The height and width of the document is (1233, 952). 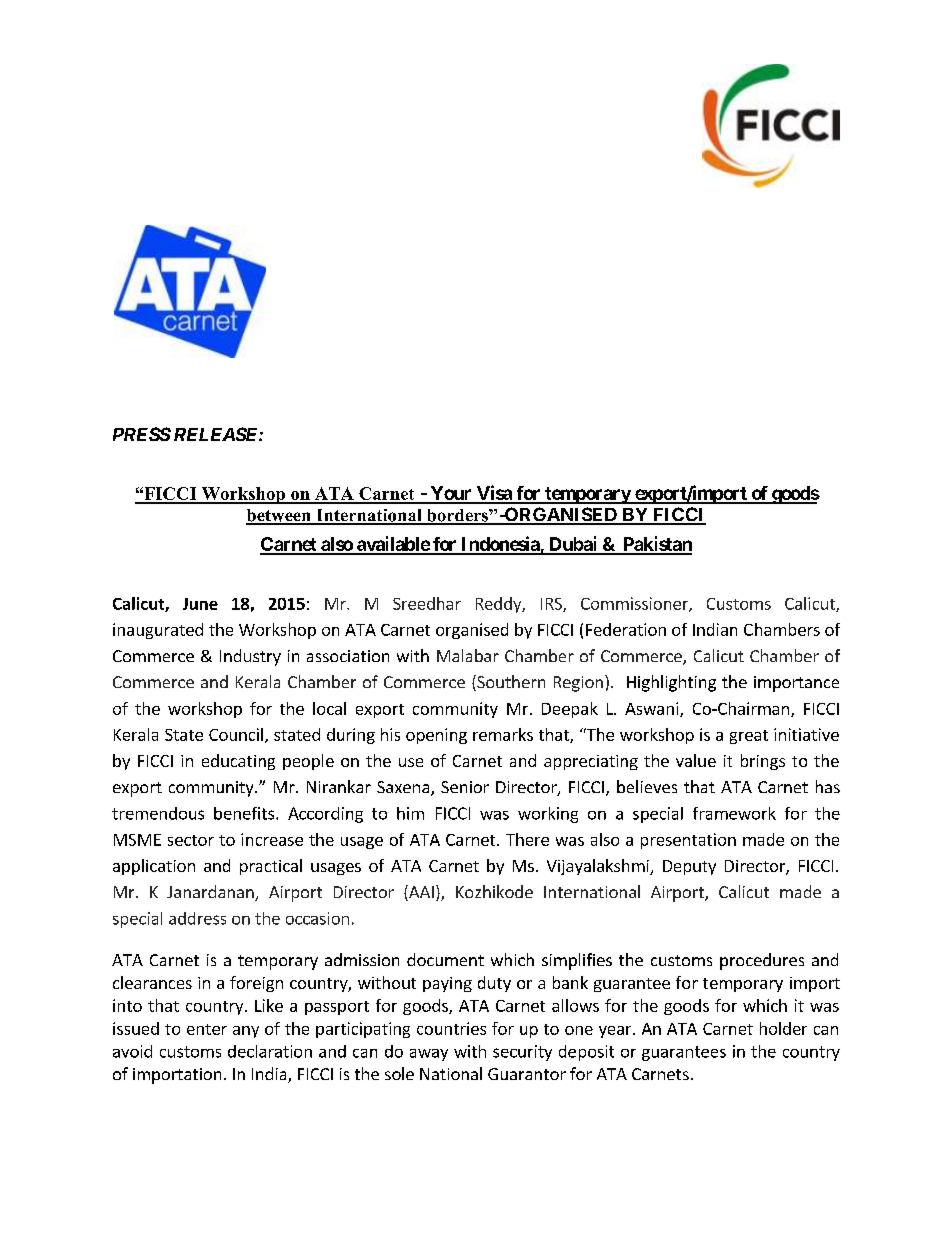 I want to click on Your, so click(x=451, y=494).
